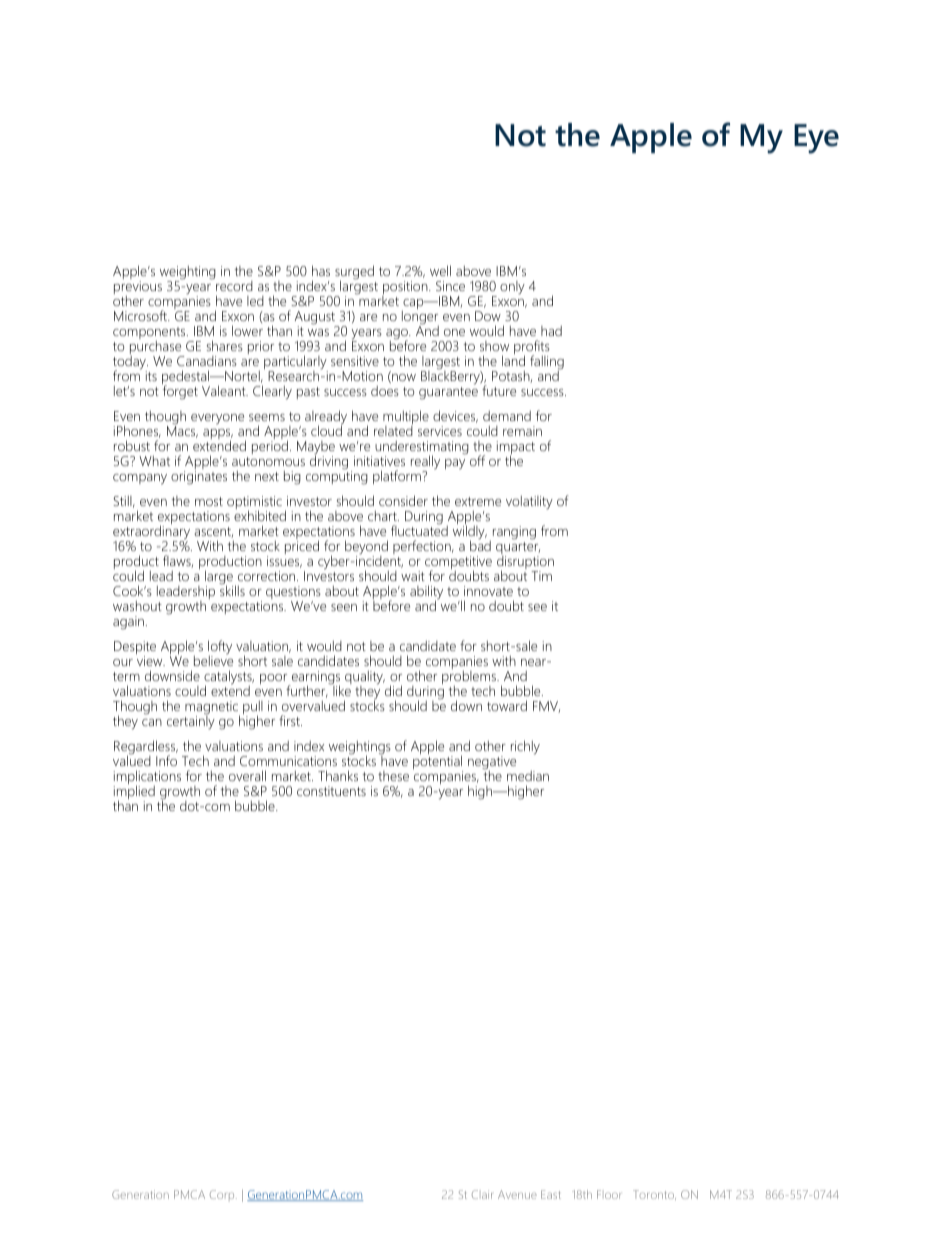  What do you see at coordinates (233, 284) in the document?
I see `record` at bounding box center [233, 284].
